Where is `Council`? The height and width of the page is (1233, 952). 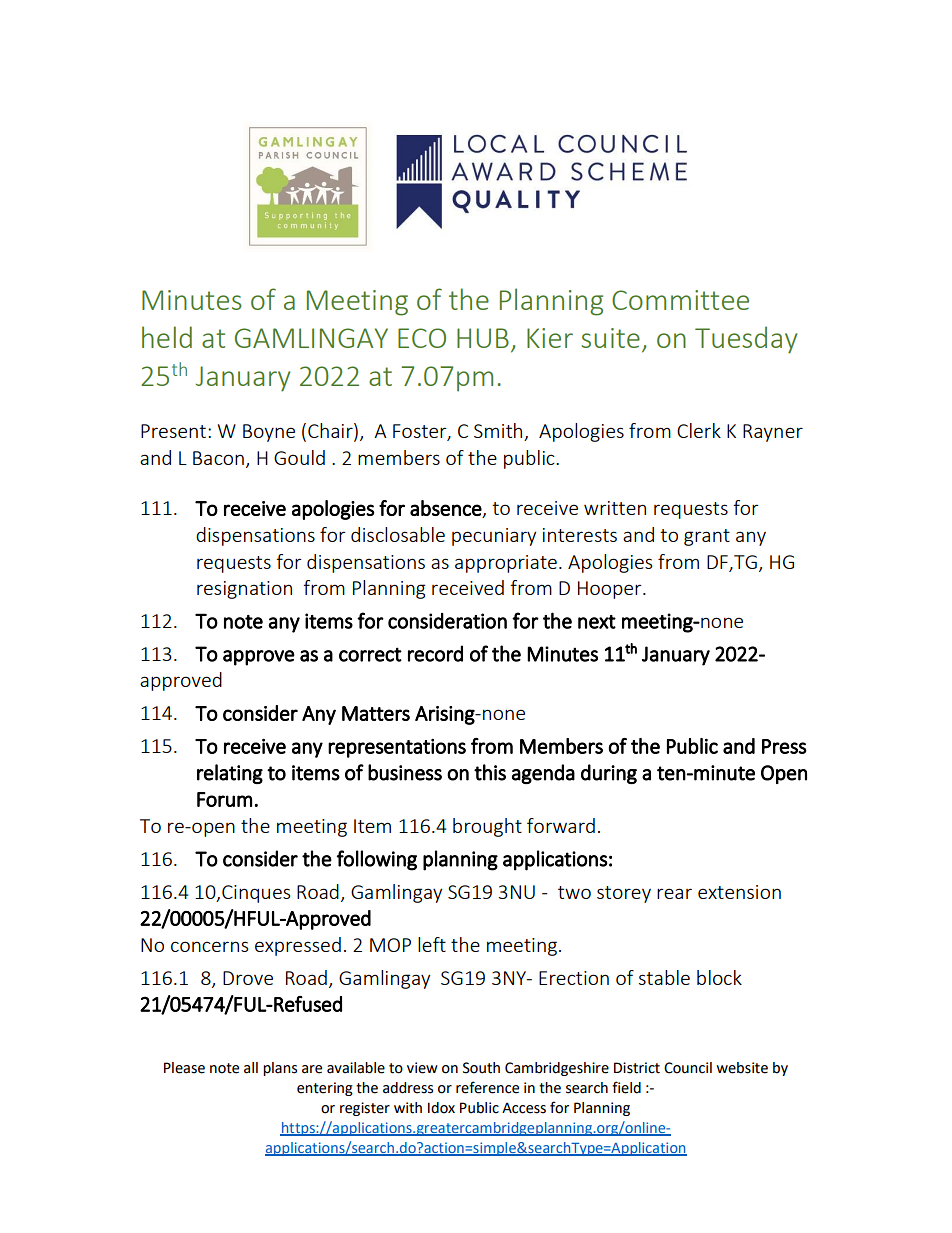
Council is located at coordinates (688, 1068).
